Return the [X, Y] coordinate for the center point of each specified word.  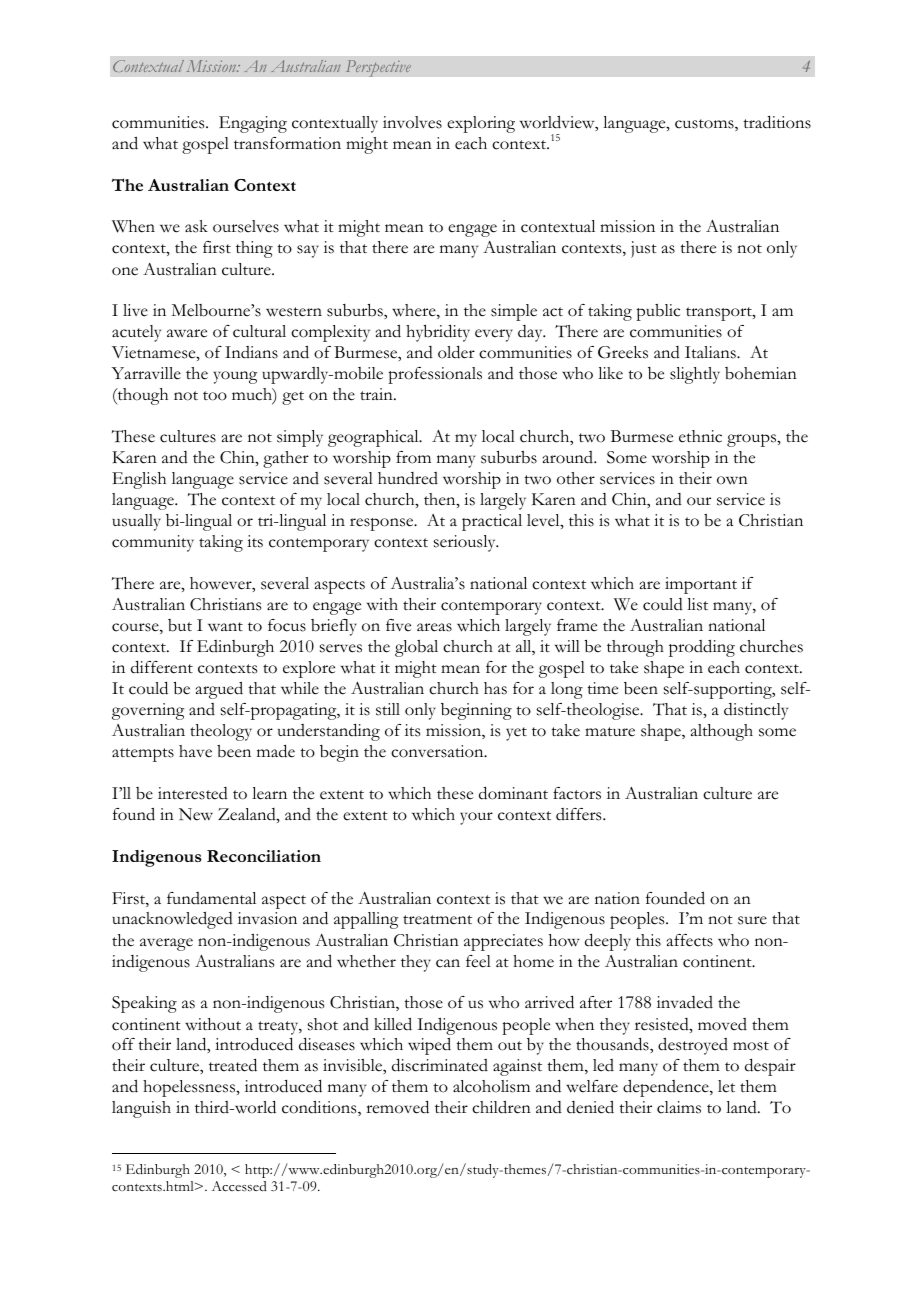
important [701, 585]
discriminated [440, 1065]
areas [434, 627]
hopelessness [190, 1088]
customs [705, 125]
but [180, 625]
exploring [481, 124]
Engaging [253, 124]
